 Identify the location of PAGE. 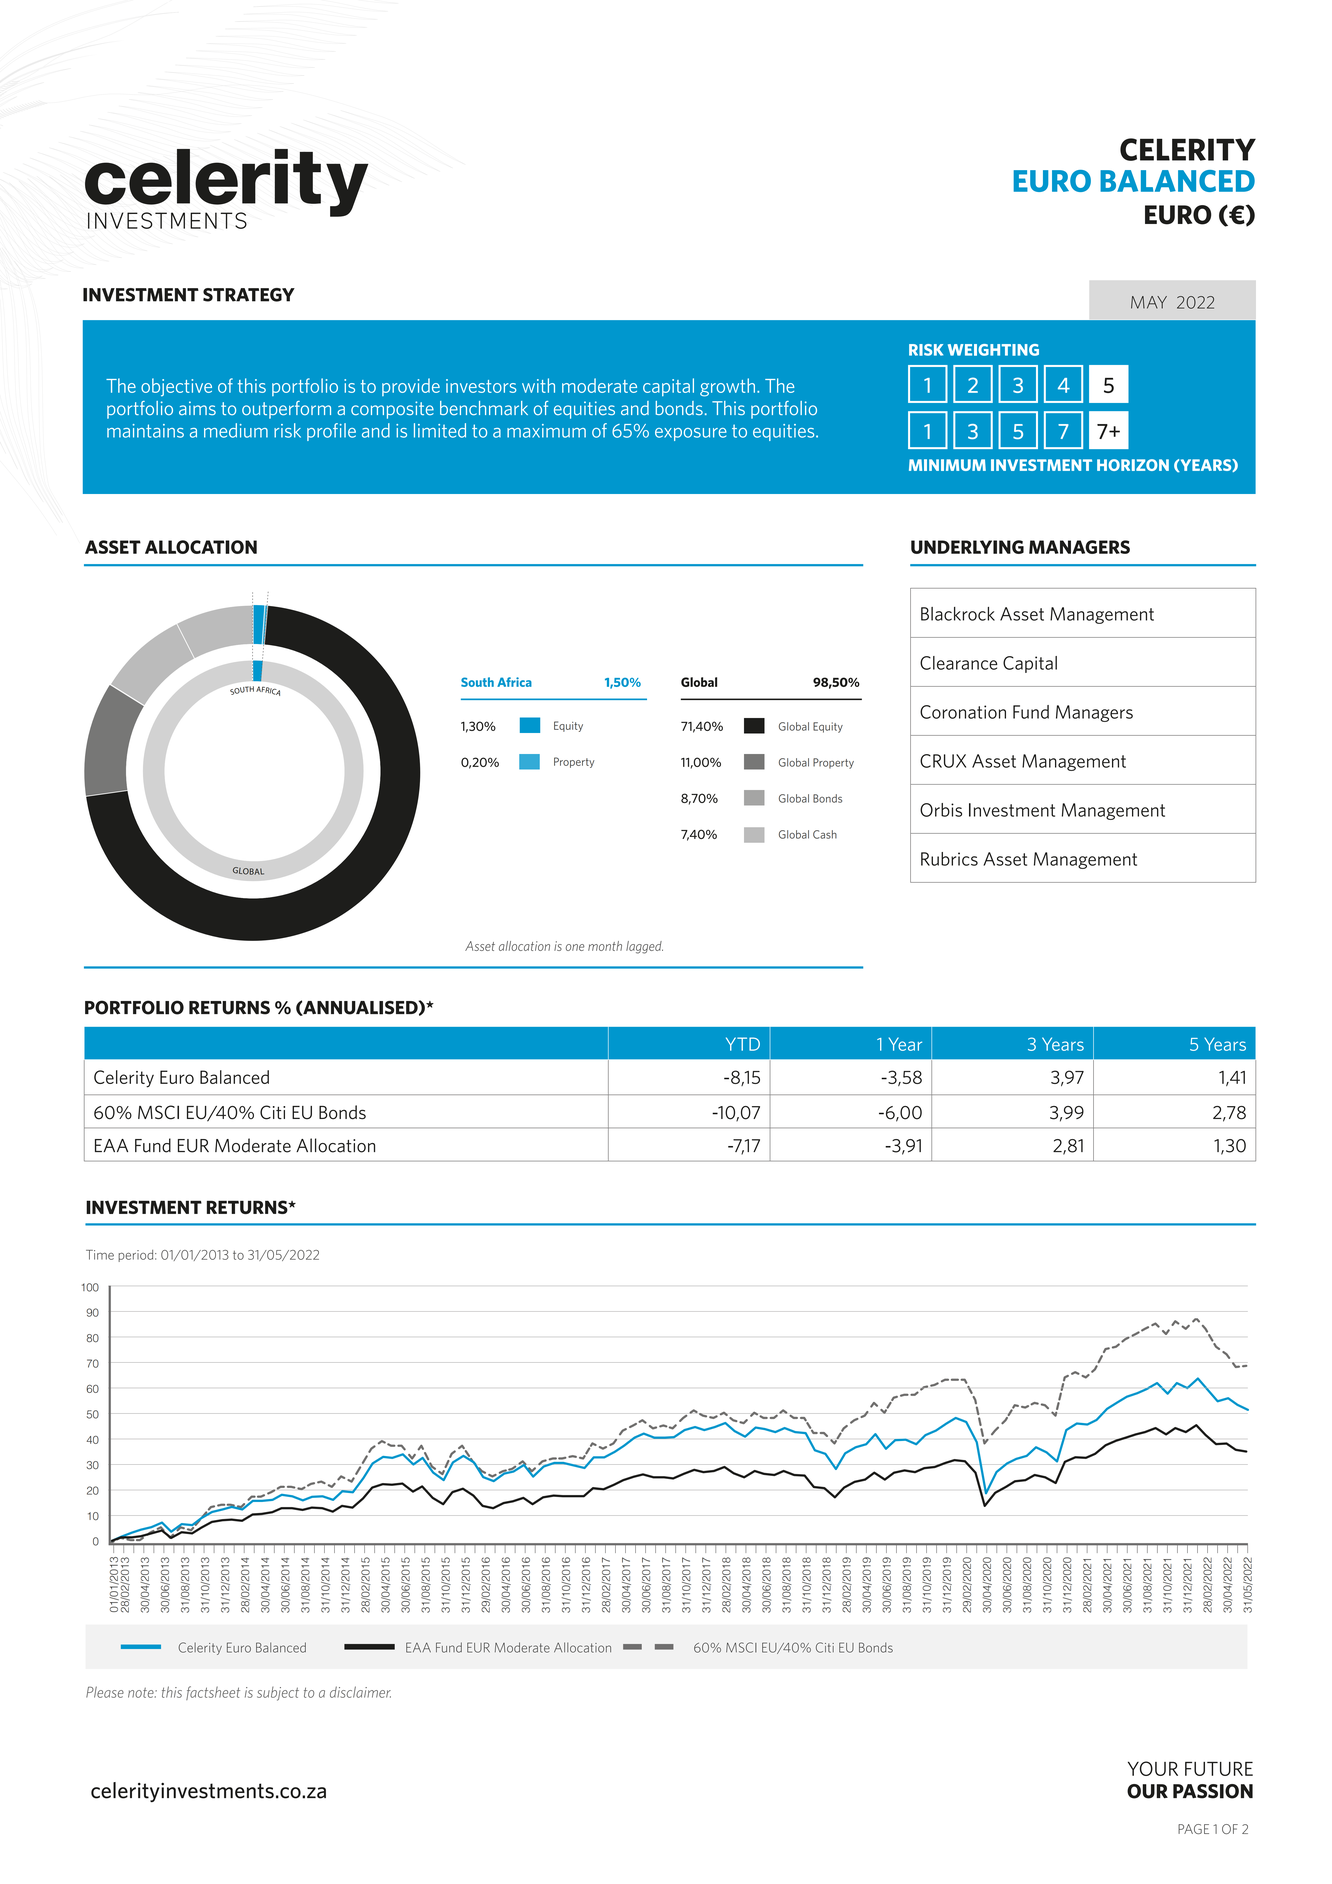
(1193, 1829).
